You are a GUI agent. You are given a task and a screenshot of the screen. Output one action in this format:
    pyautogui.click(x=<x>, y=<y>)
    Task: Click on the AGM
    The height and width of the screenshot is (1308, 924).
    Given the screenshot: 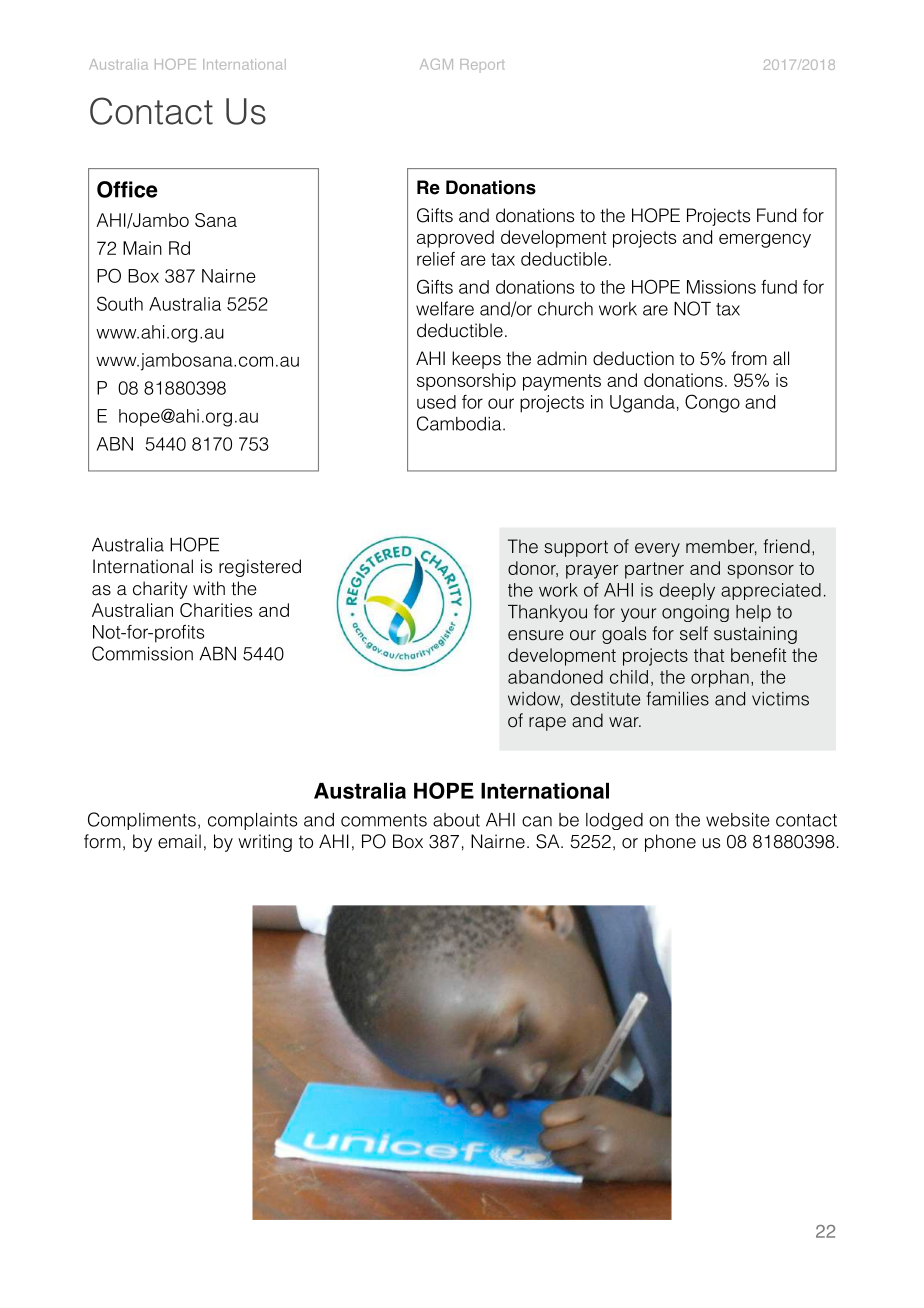 What is the action you would take?
    pyautogui.click(x=436, y=64)
